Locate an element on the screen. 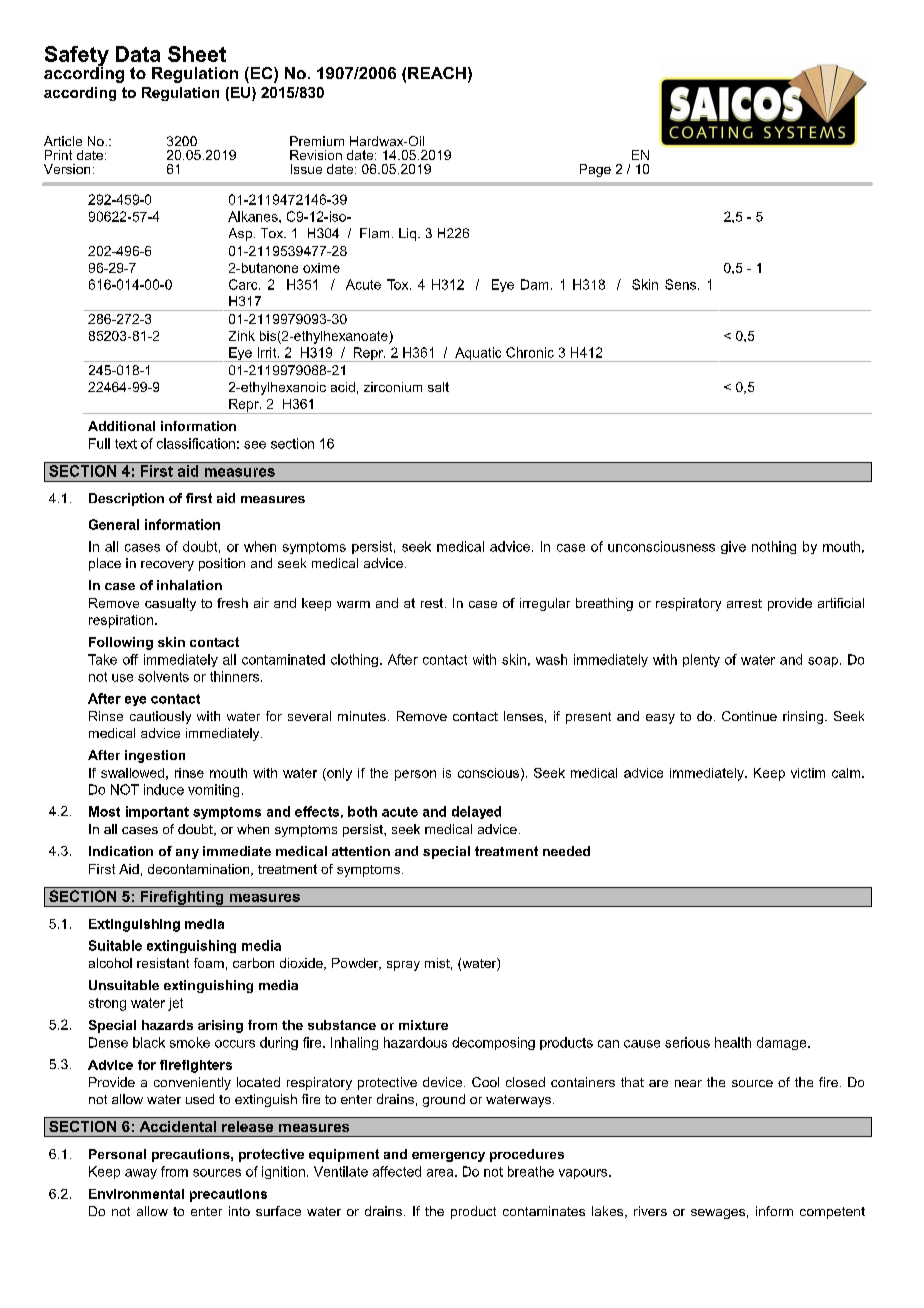 The height and width of the screenshot is (1308, 924). important is located at coordinates (157, 812).
